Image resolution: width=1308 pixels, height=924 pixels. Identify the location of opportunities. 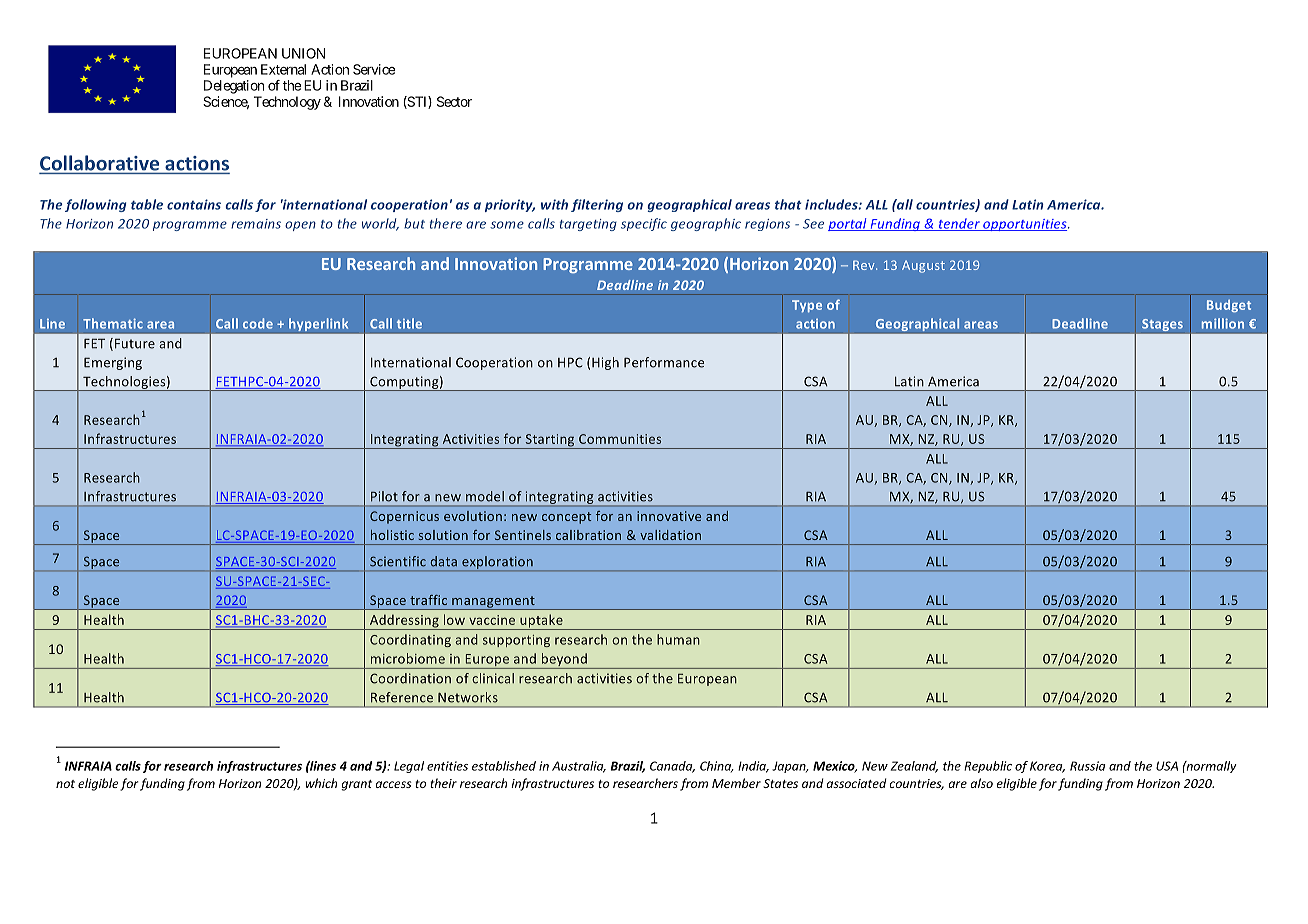
(1025, 225).
